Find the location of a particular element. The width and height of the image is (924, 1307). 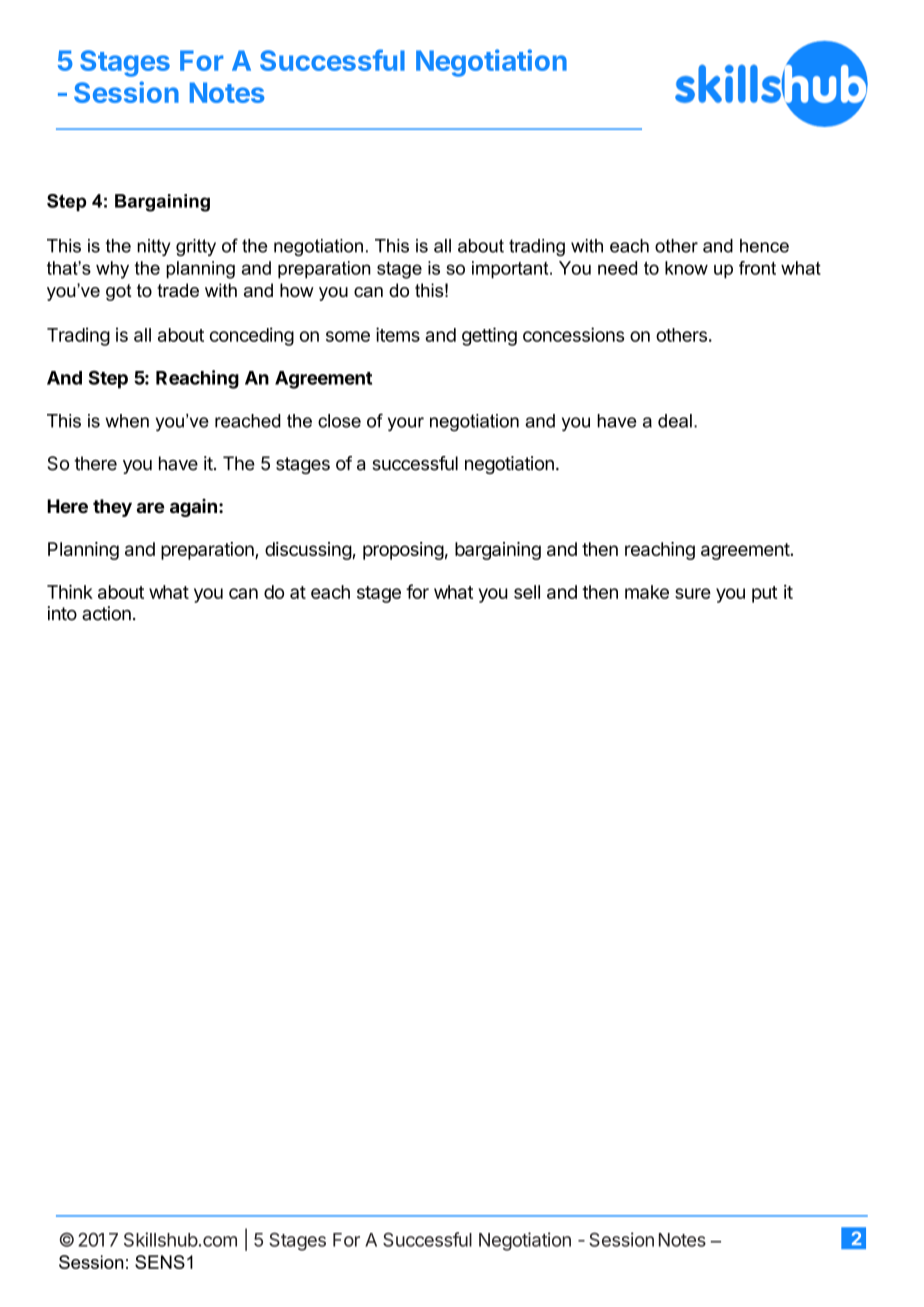

discussing is located at coordinates (308, 551).
